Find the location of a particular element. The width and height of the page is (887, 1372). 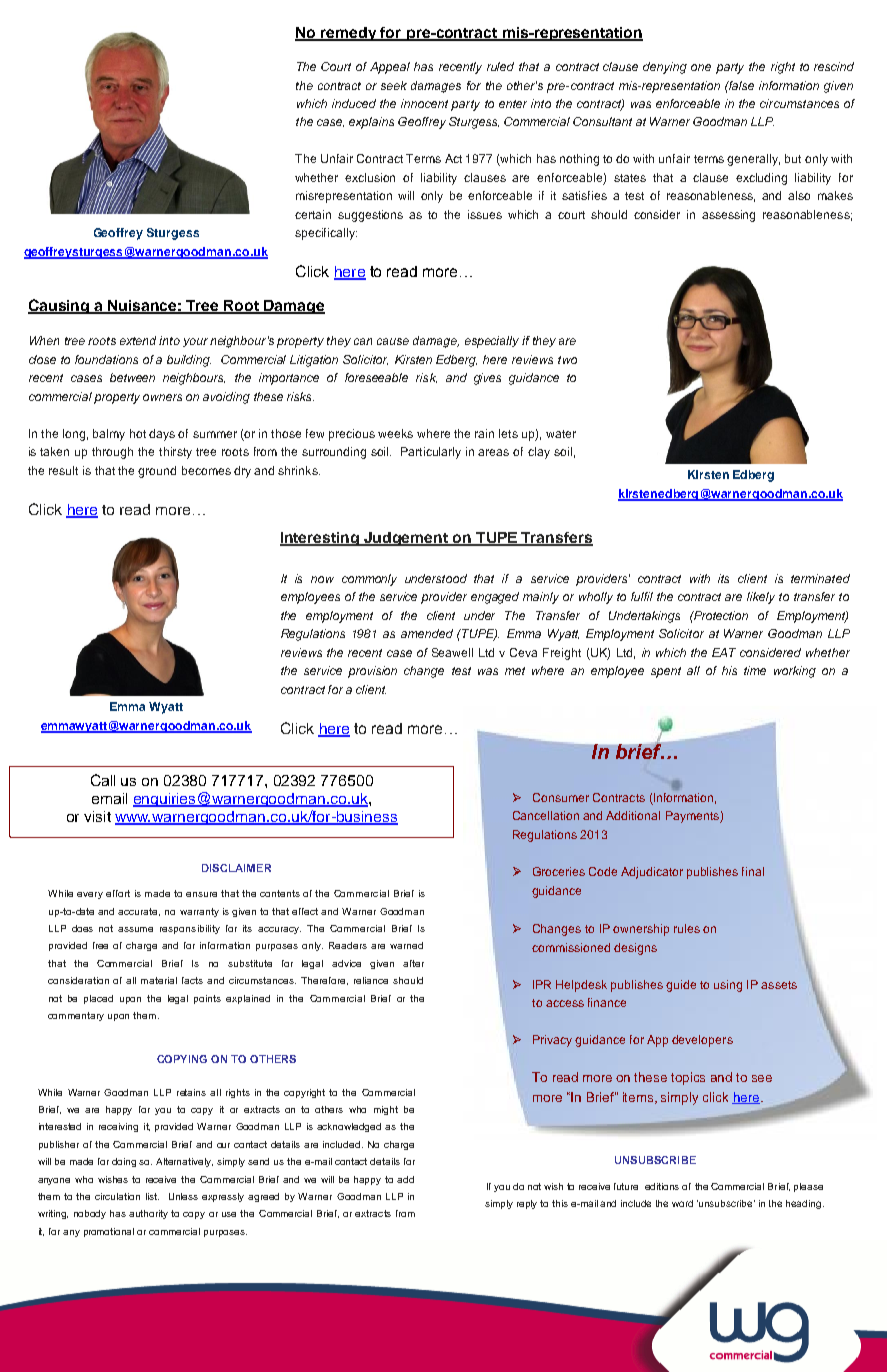

word is located at coordinates (682, 1203).
